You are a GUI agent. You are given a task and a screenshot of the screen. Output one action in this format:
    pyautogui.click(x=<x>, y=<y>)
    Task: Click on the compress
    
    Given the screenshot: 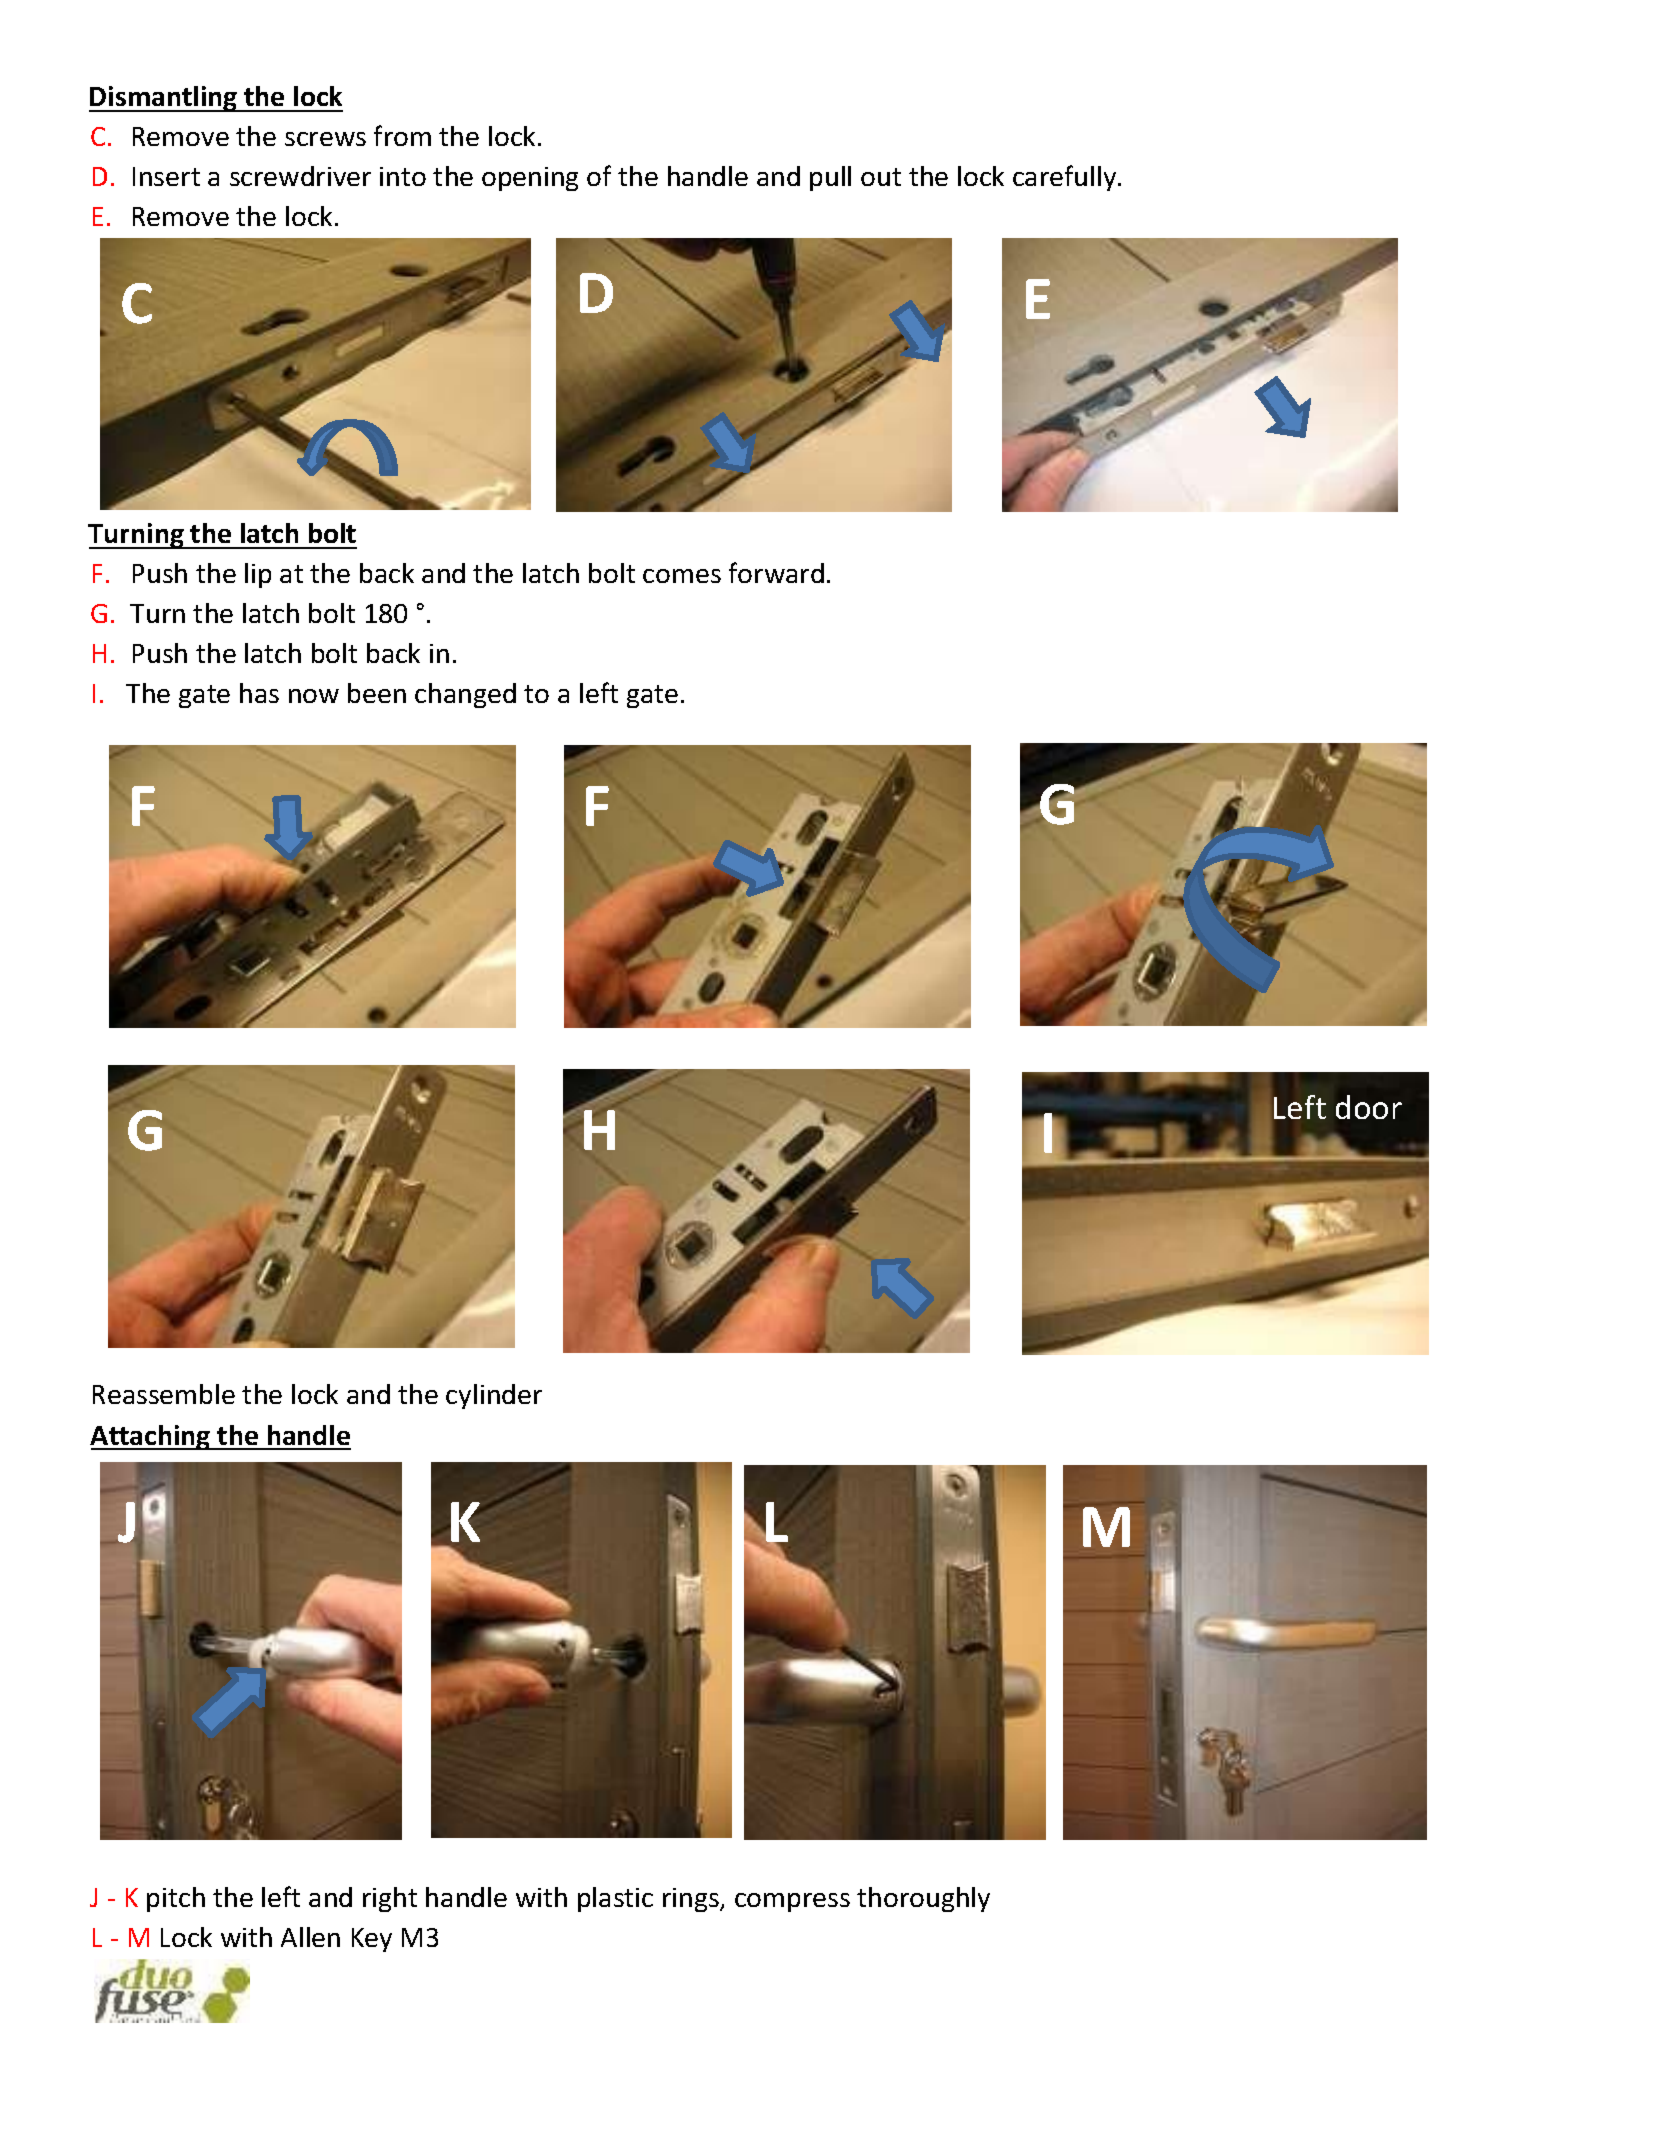 What is the action you would take?
    pyautogui.click(x=792, y=1902)
